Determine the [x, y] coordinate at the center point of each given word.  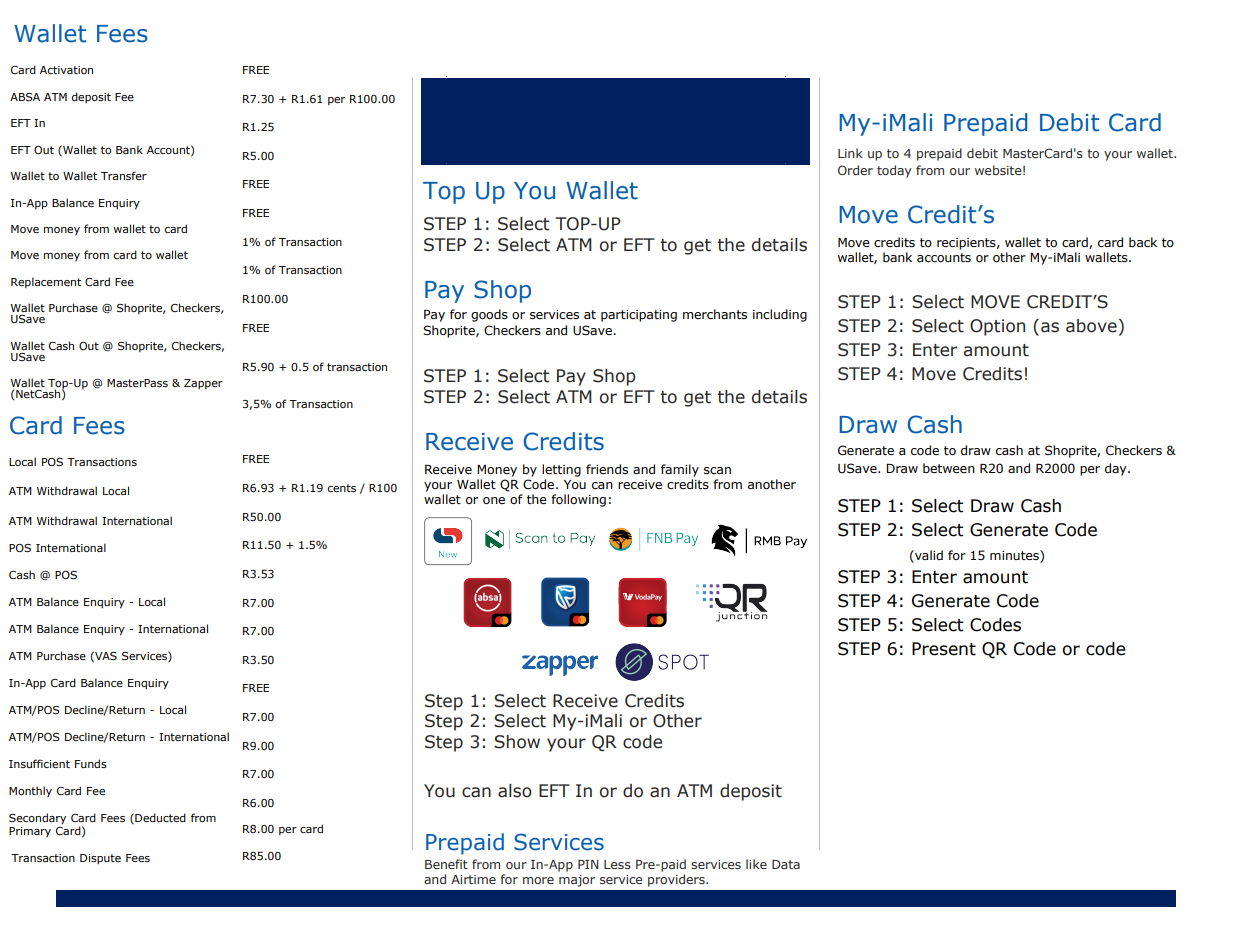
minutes [1015, 555]
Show [517, 742]
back [1143, 242]
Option [997, 327]
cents [342, 488]
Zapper [203, 384]
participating [639, 316]
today [894, 171]
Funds [91, 763]
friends [607, 469]
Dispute [100, 859]
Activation [66, 70]
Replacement [46, 282]
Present [944, 649]
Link [850, 153]
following [578, 500]
